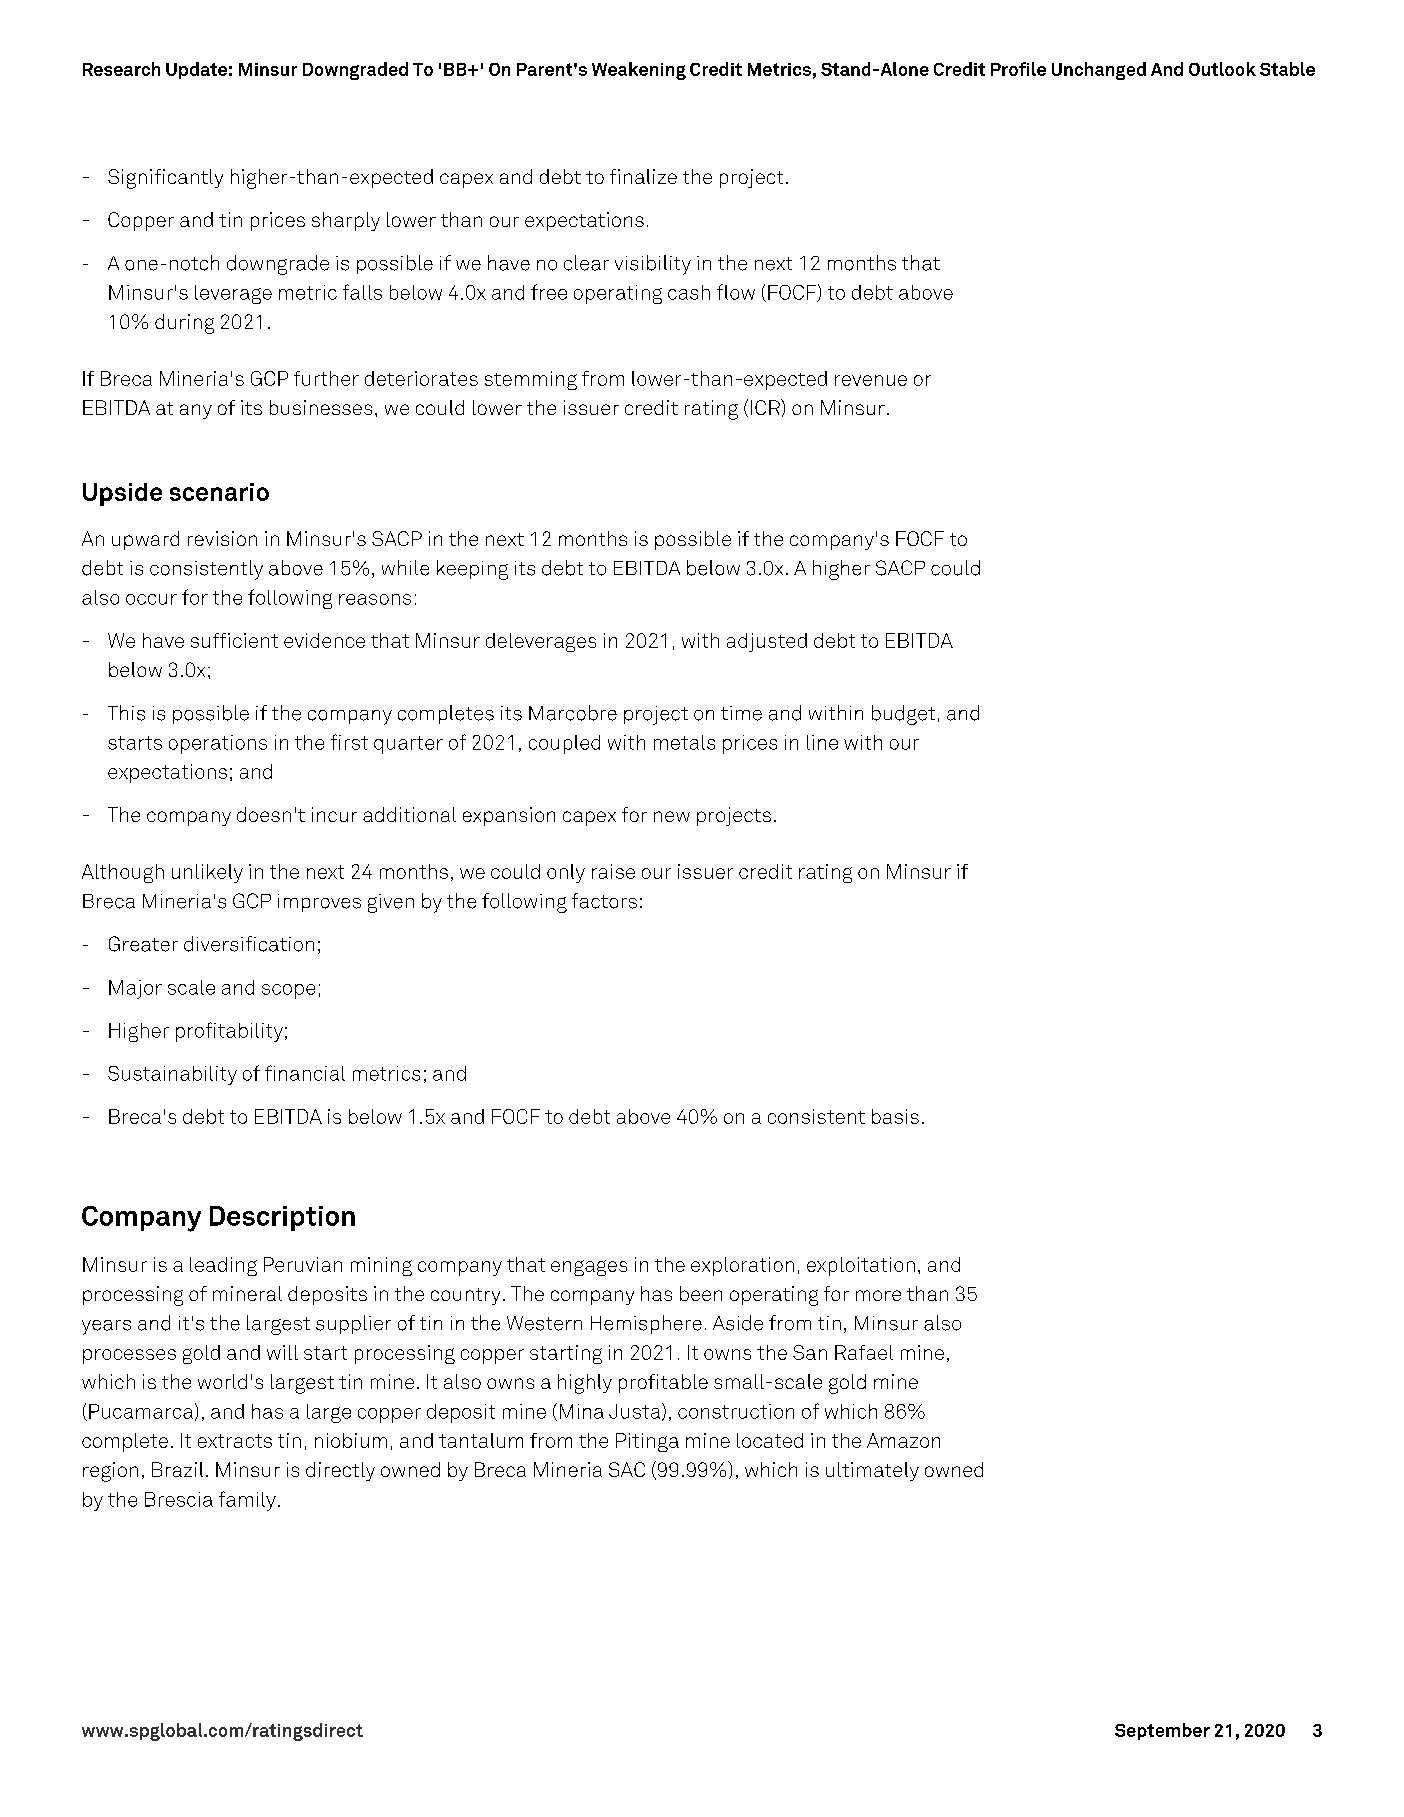  Describe the element at coordinates (207, 873) in the screenshot. I see `unlikely` at that location.
